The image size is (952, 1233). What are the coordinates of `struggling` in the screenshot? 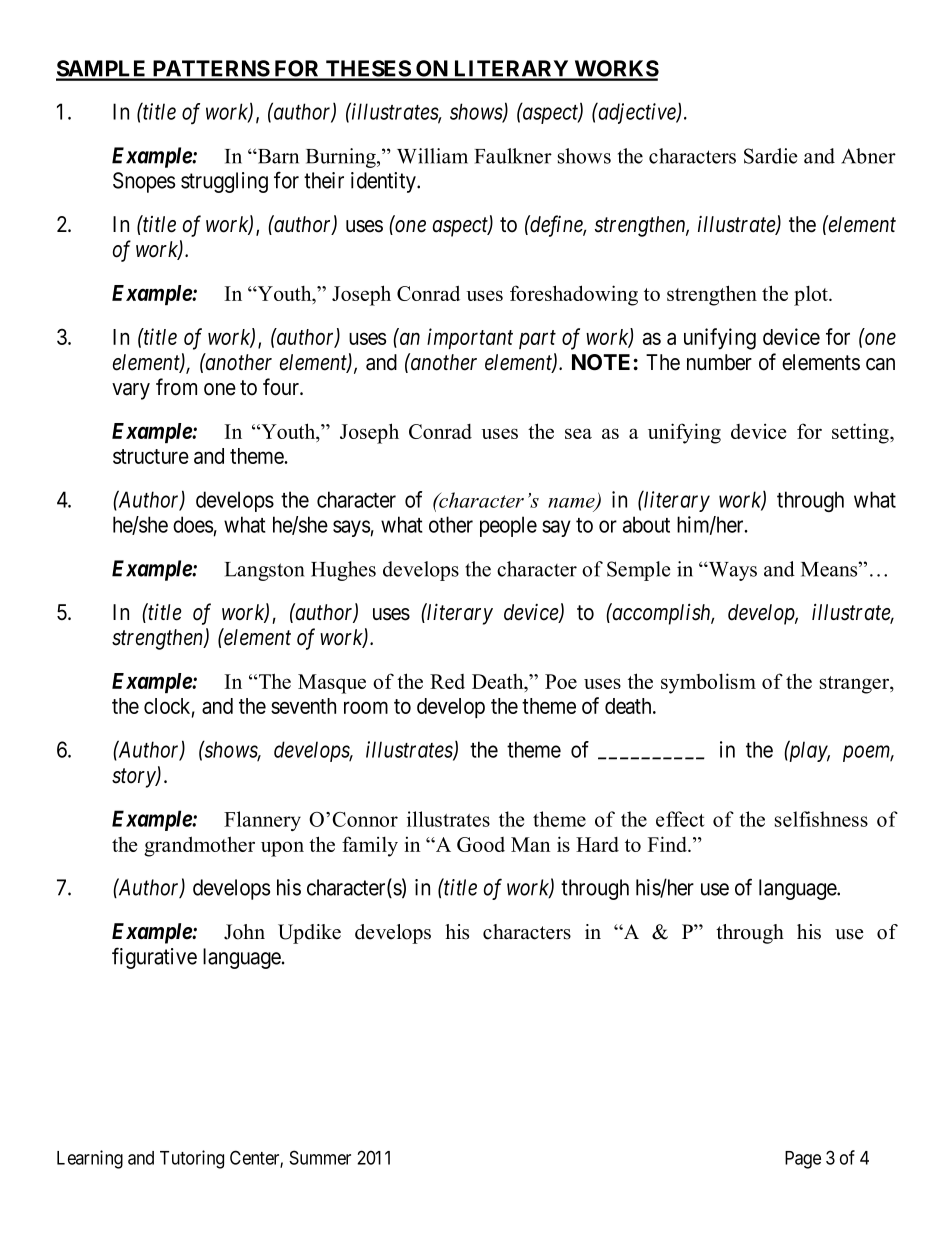 It's located at (224, 182).
